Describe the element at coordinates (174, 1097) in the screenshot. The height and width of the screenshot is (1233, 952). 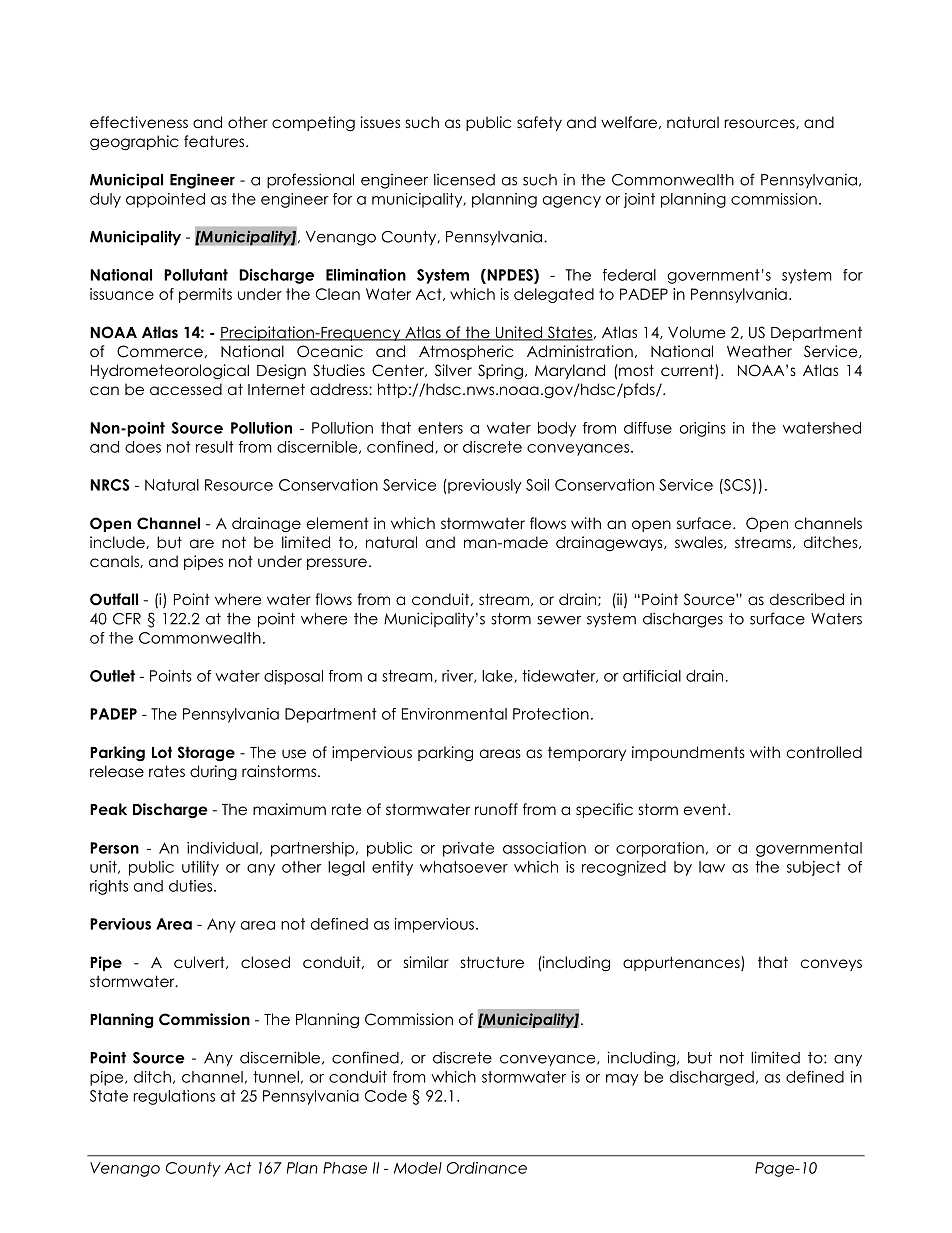
I see `regulations` at that location.
